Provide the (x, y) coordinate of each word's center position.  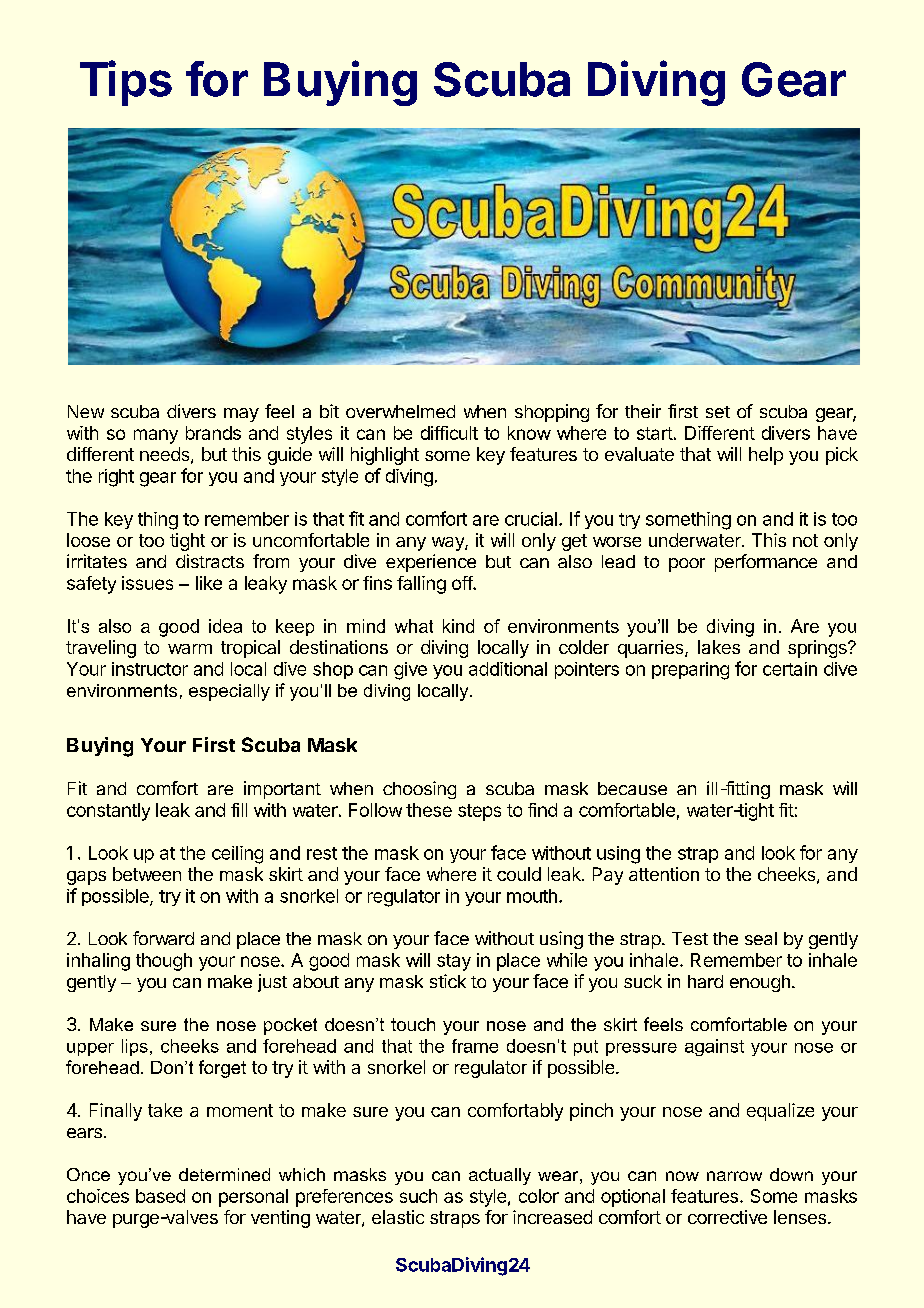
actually (500, 1176)
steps (479, 812)
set (718, 412)
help (766, 456)
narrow (734, 1176)
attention (664, 874)
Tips (126, 83)
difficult (449, 433)
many (156, 436)
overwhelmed (400, 411)
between (147, 874)
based (160, 1196)
